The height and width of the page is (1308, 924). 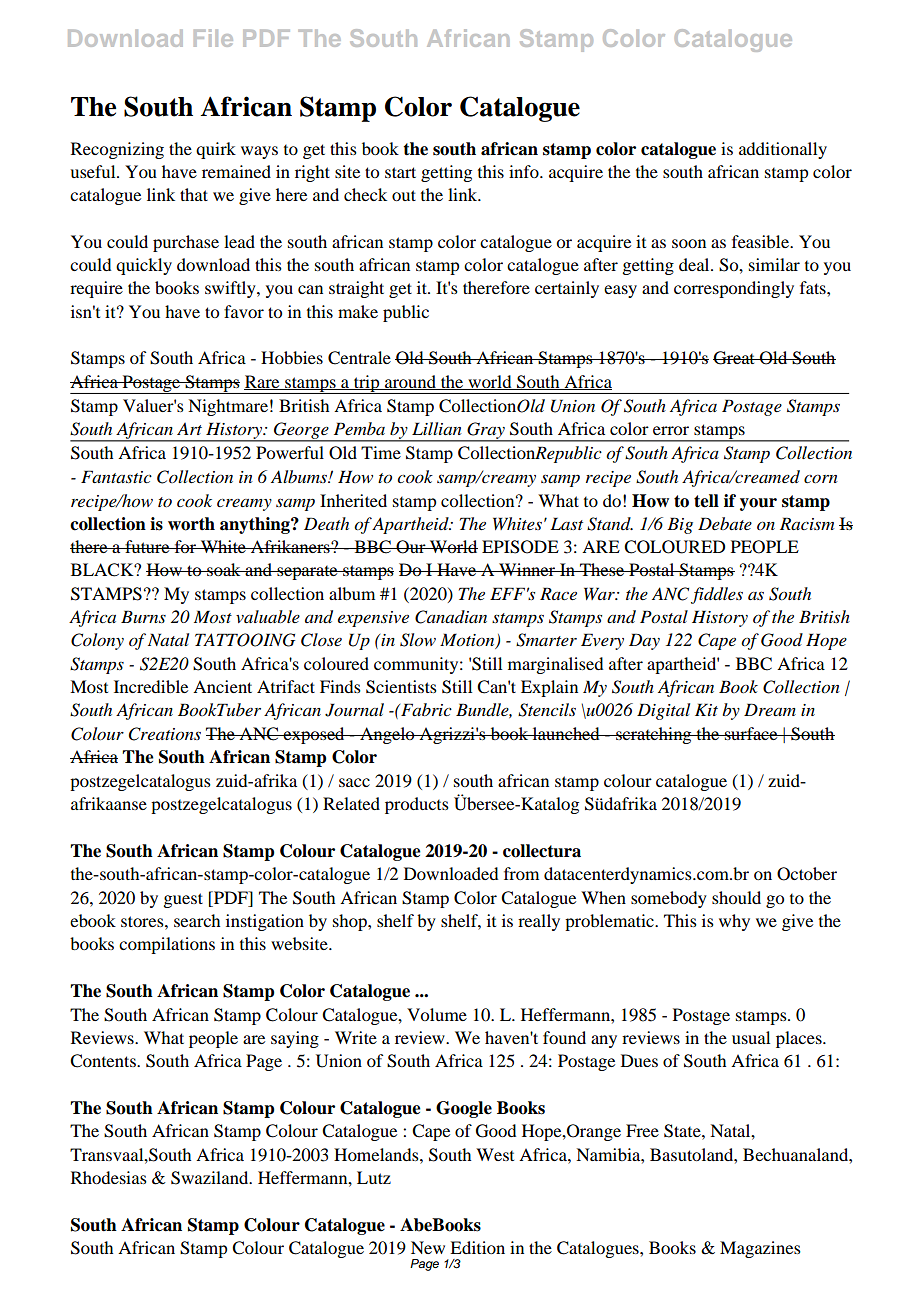 I want to click on File, so click(x=213, y=38).
